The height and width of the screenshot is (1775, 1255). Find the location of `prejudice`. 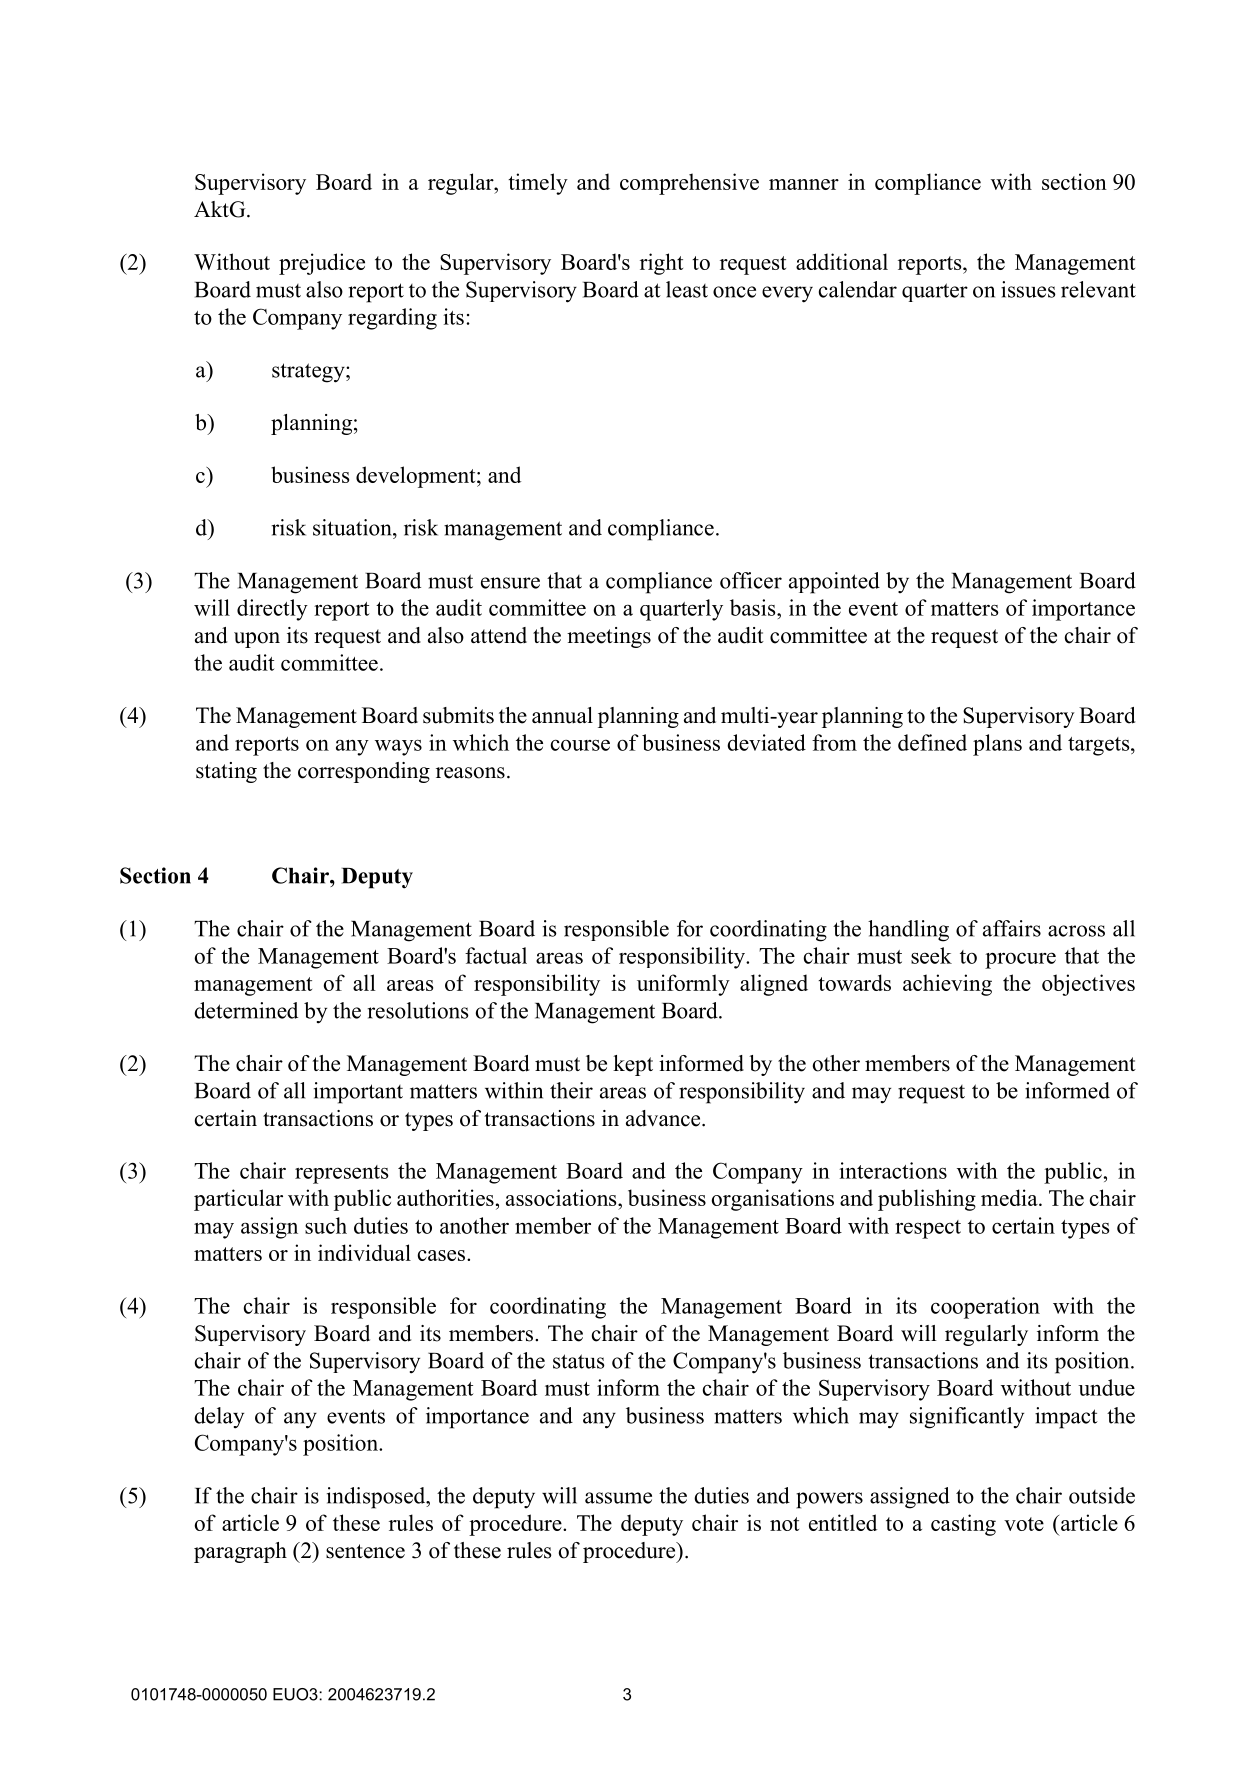

prejudice is located at coordinates (322, 264).
